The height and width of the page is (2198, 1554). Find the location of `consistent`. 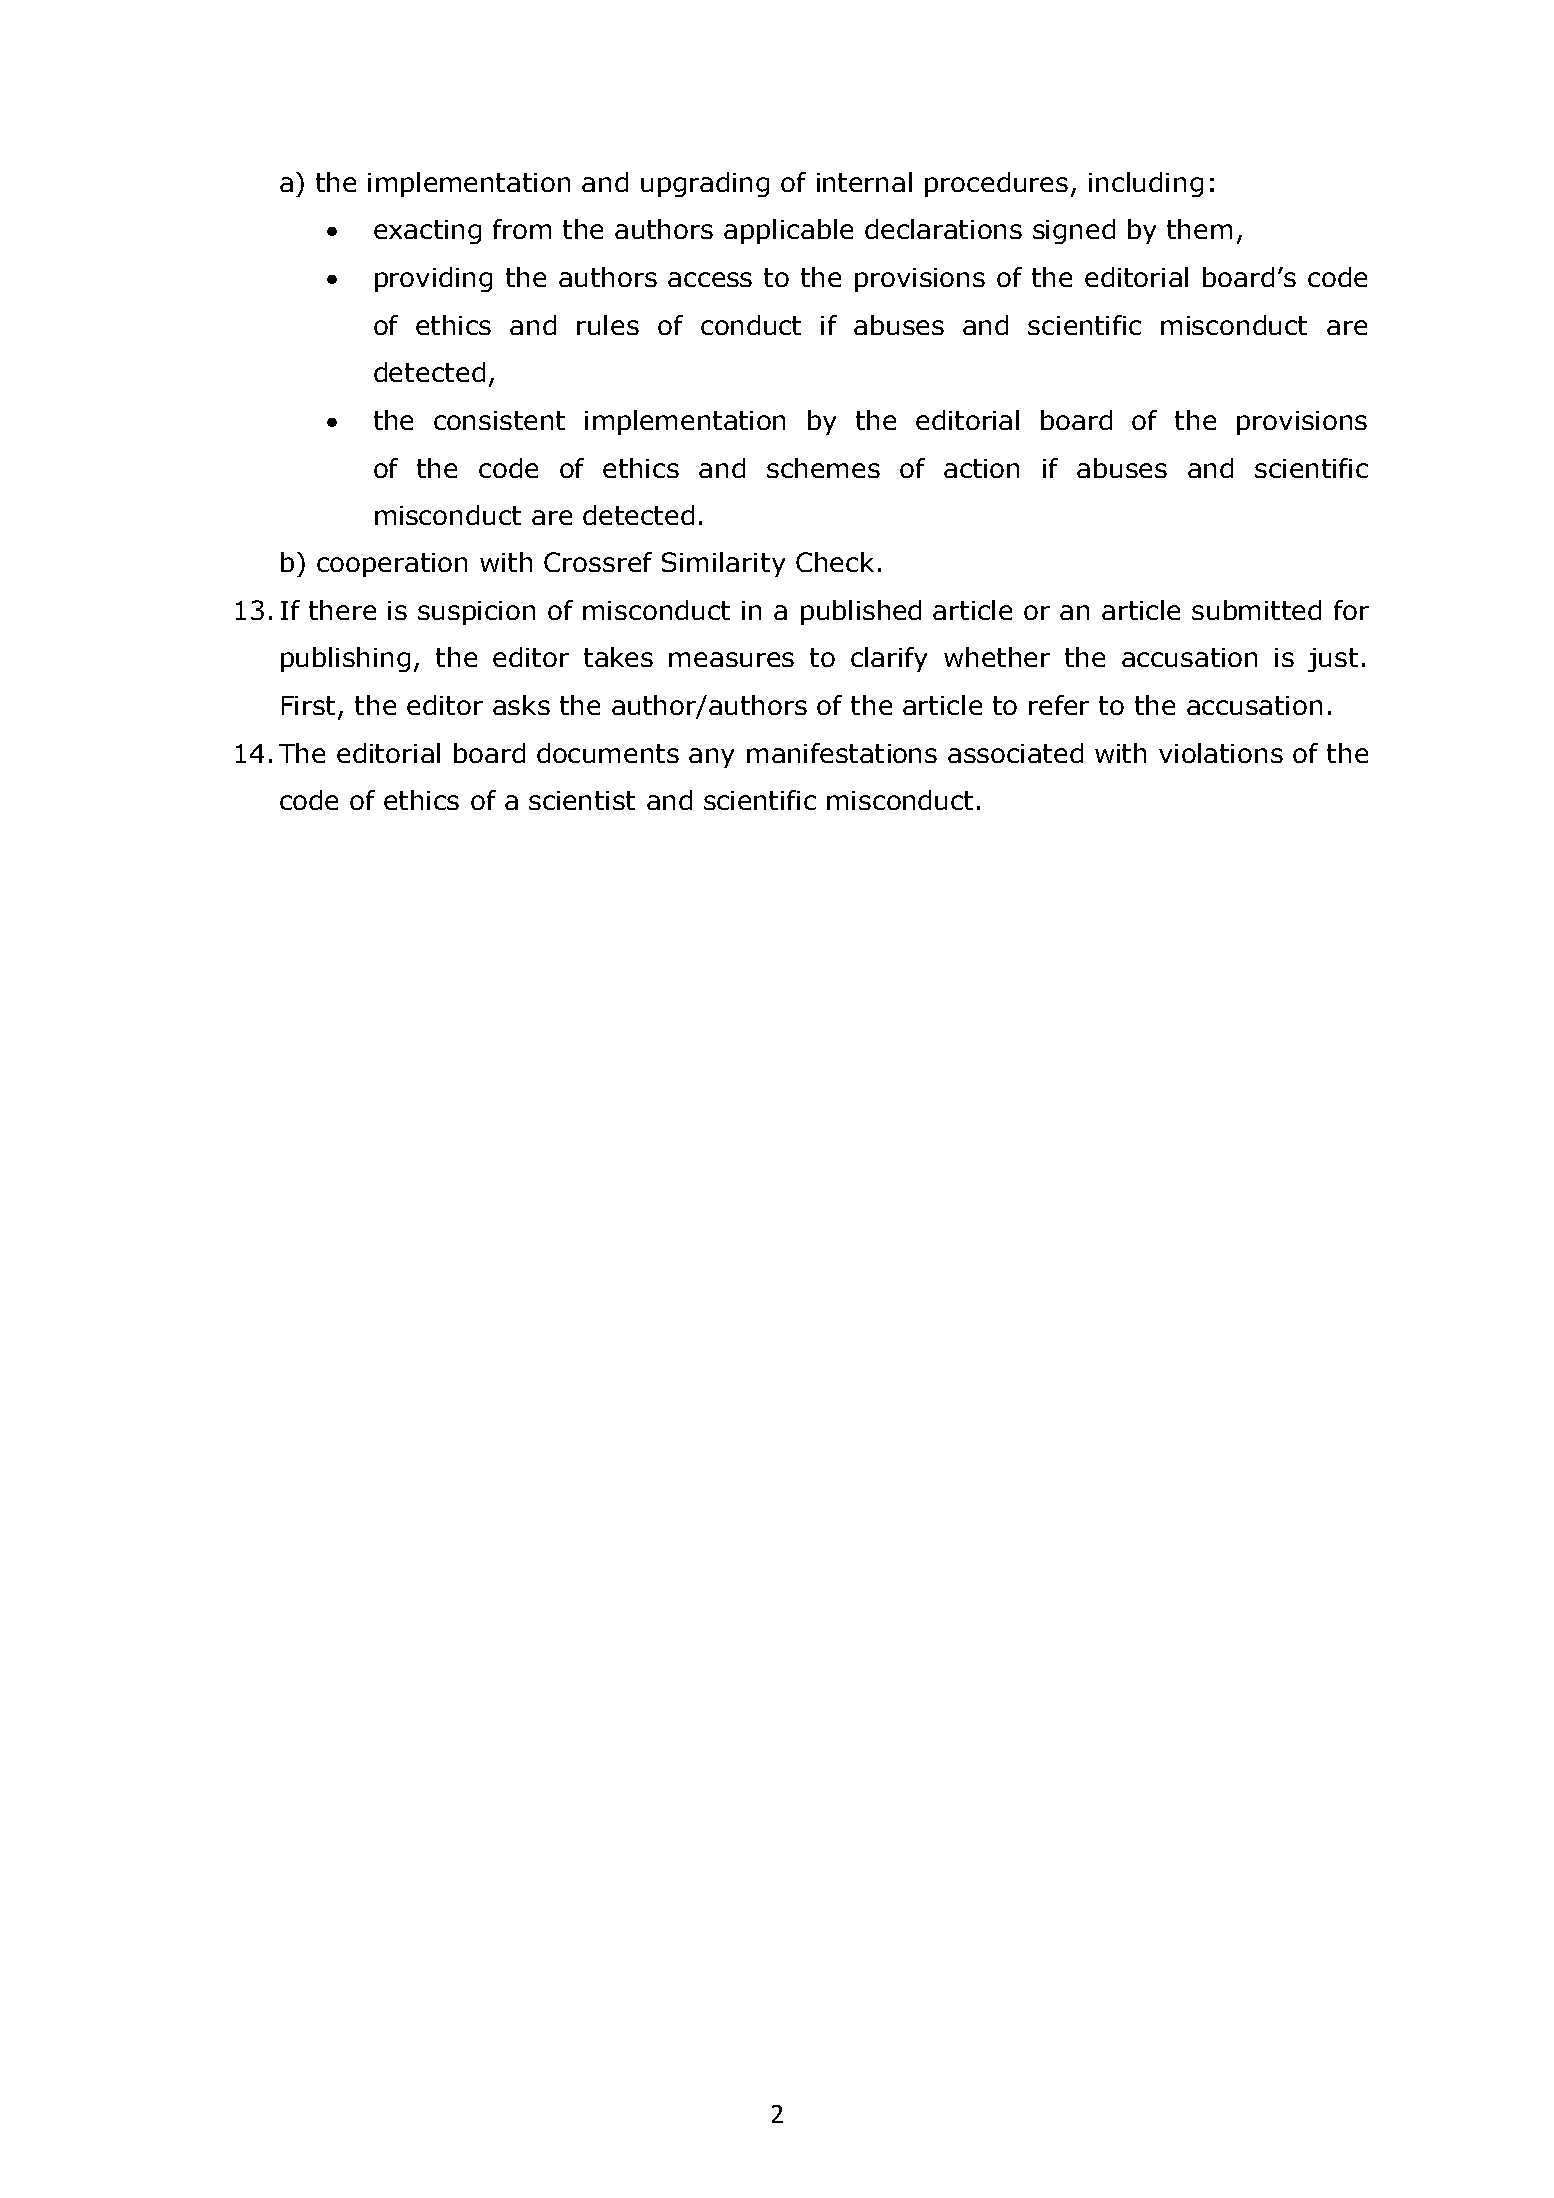

consistent is located at coordinates (499, 420).
